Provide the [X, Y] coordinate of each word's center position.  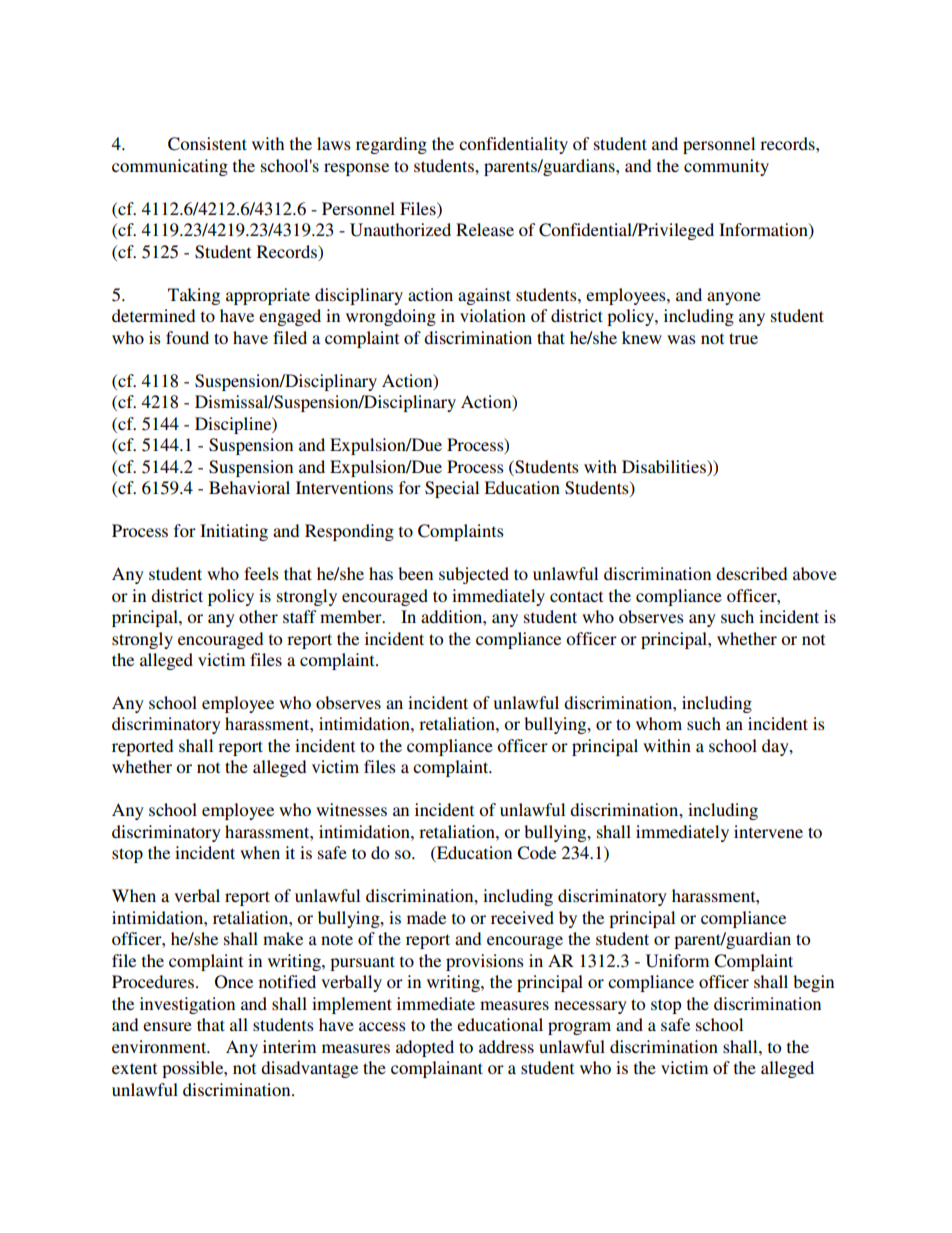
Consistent [207, 144]
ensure [167, 1026]
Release [485, 229]
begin [813, 983]
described [751, 573]
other [258, 616]
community [726, 167]
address [506, 1046]
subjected [474, 575]
